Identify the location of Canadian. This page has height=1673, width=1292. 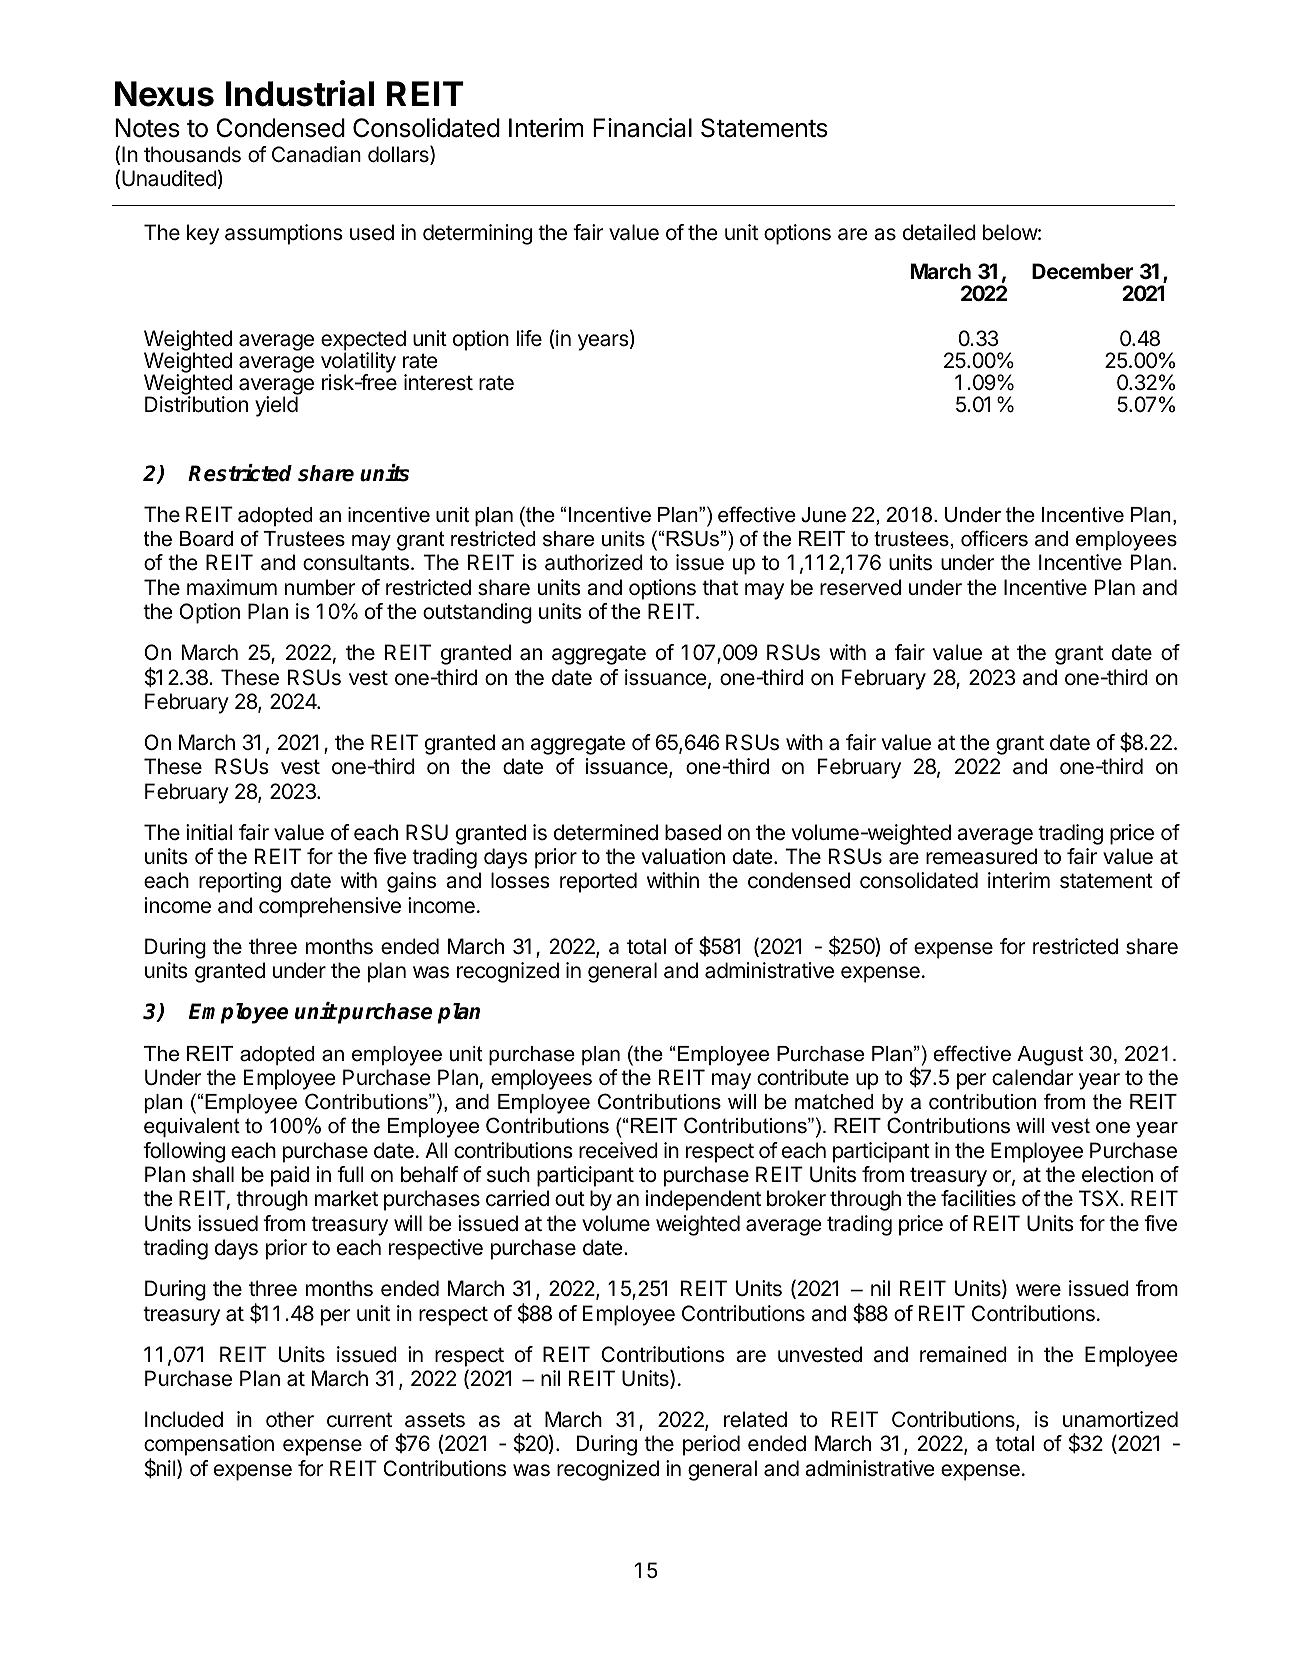
(316, 154).
